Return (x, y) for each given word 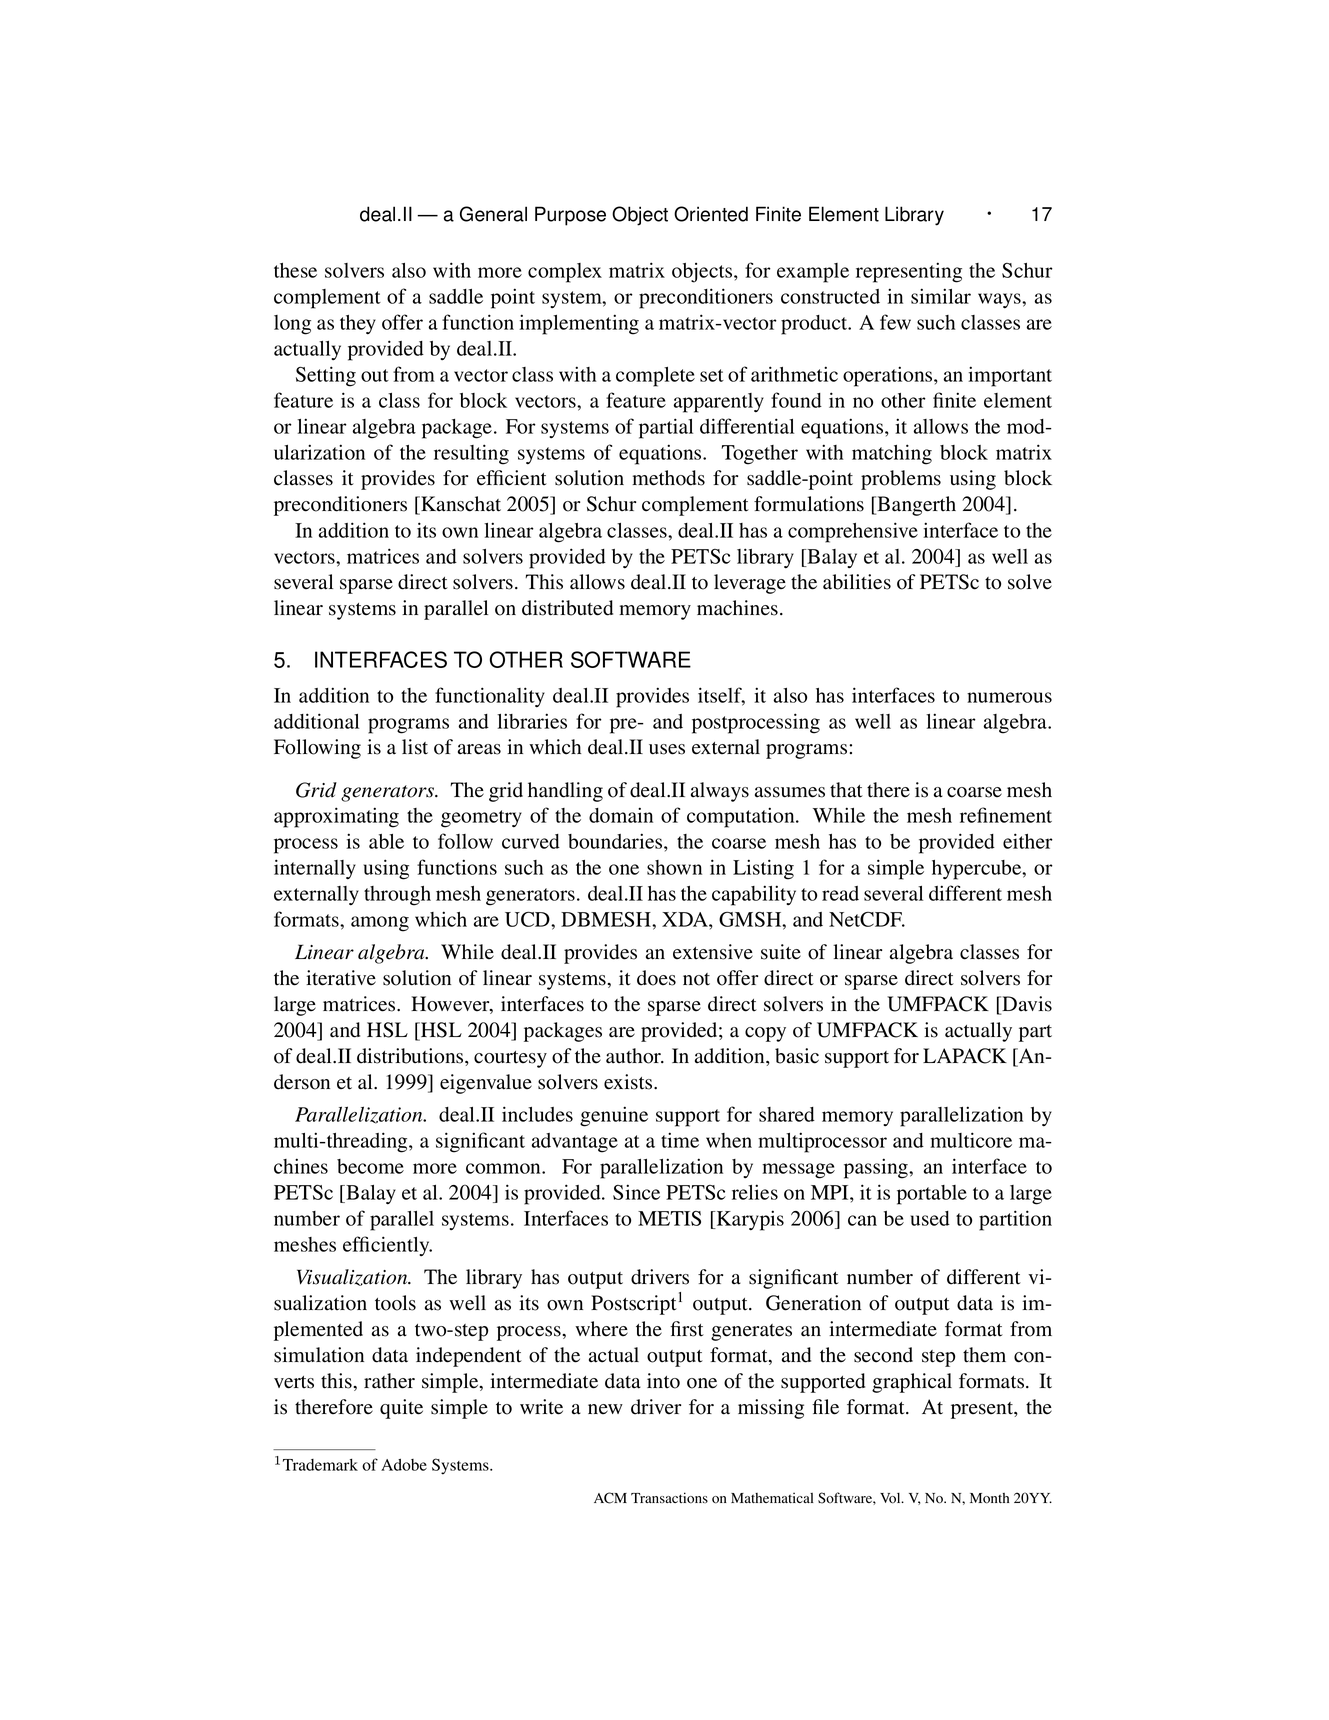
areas (479, 749)
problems (901, 480)
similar (941, 296)
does (656, 978)
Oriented (711, 214)
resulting (471, 454)
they (358, 325)
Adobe (404, 1465)
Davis (1026, 1005)
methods (668, 478)
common (504, 1168)
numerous (1009, 697)
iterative (341, 978)
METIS (669, 1218)
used (930, 1218)
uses (667, 749)
